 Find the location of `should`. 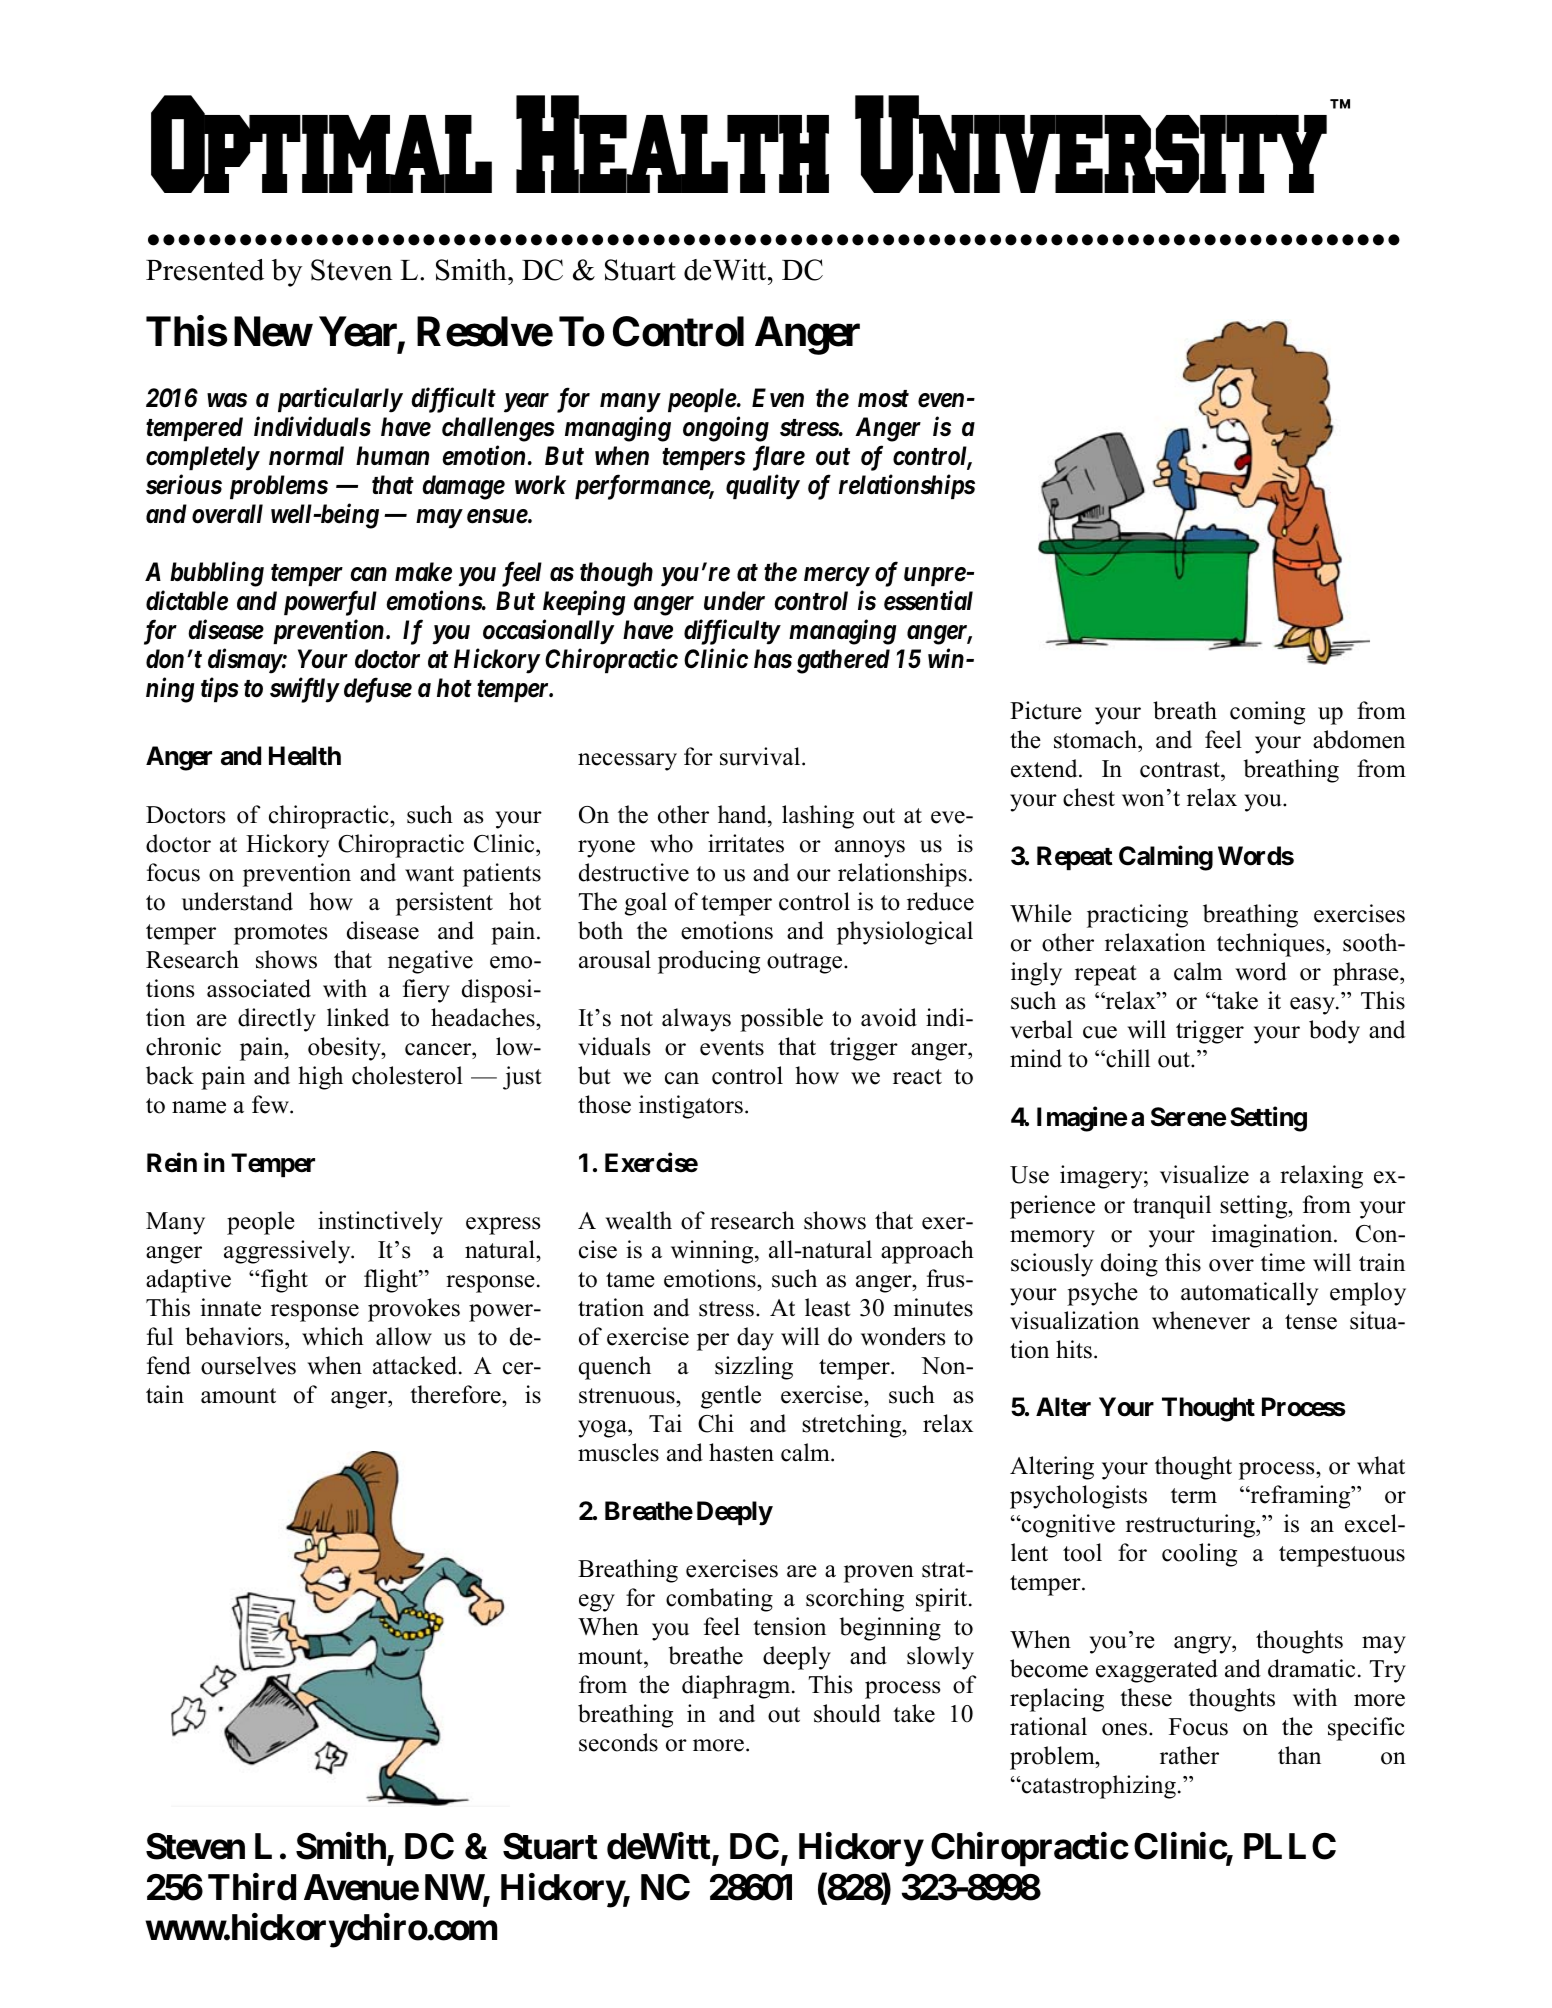

should is located at coordinates (847, 1713).
